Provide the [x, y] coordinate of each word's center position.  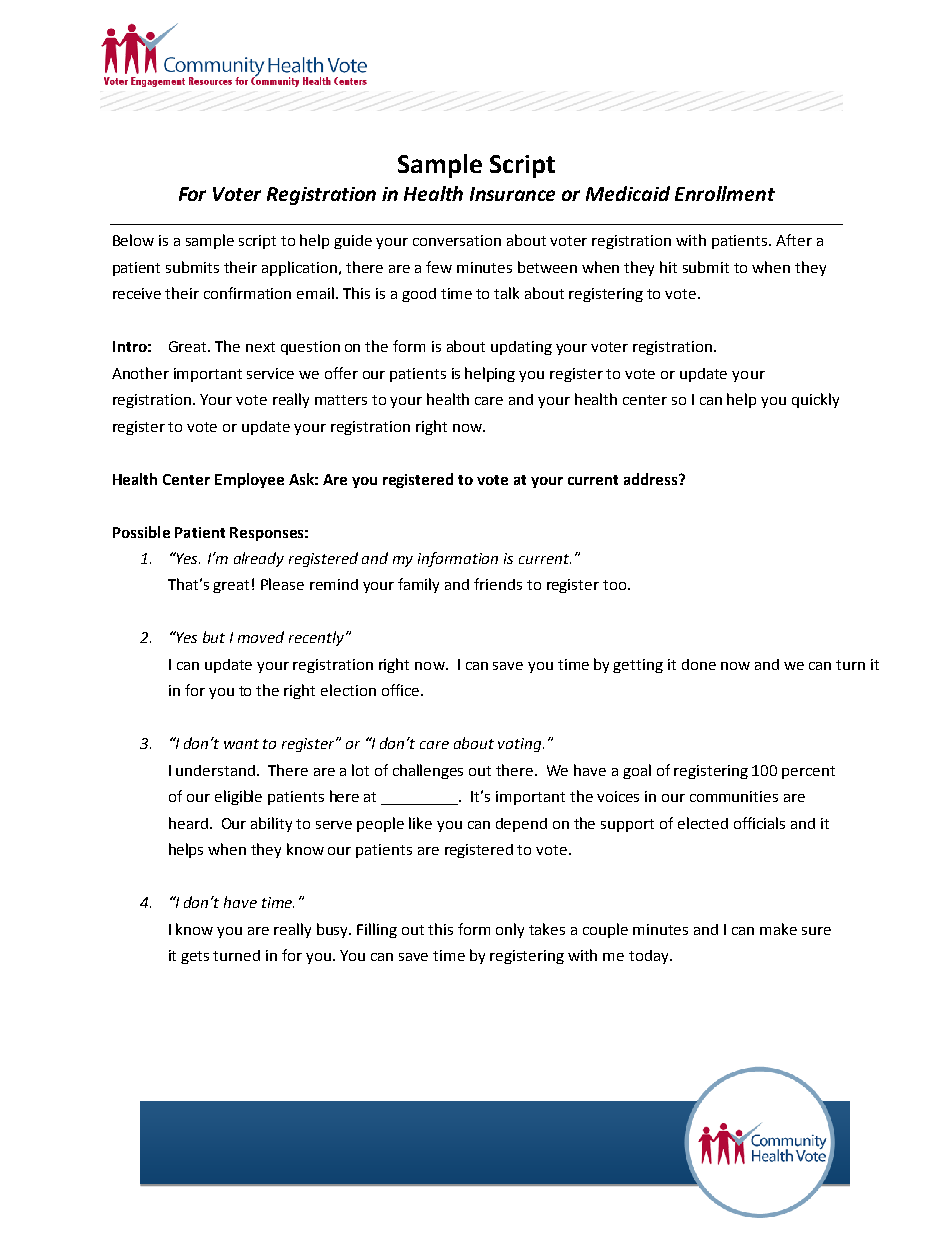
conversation [457, 240]
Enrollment [725, 193]
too [614, 585]
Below [133, 240]
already [259, 559]
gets [195, 957]
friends [498, 584]
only [510, 930]
